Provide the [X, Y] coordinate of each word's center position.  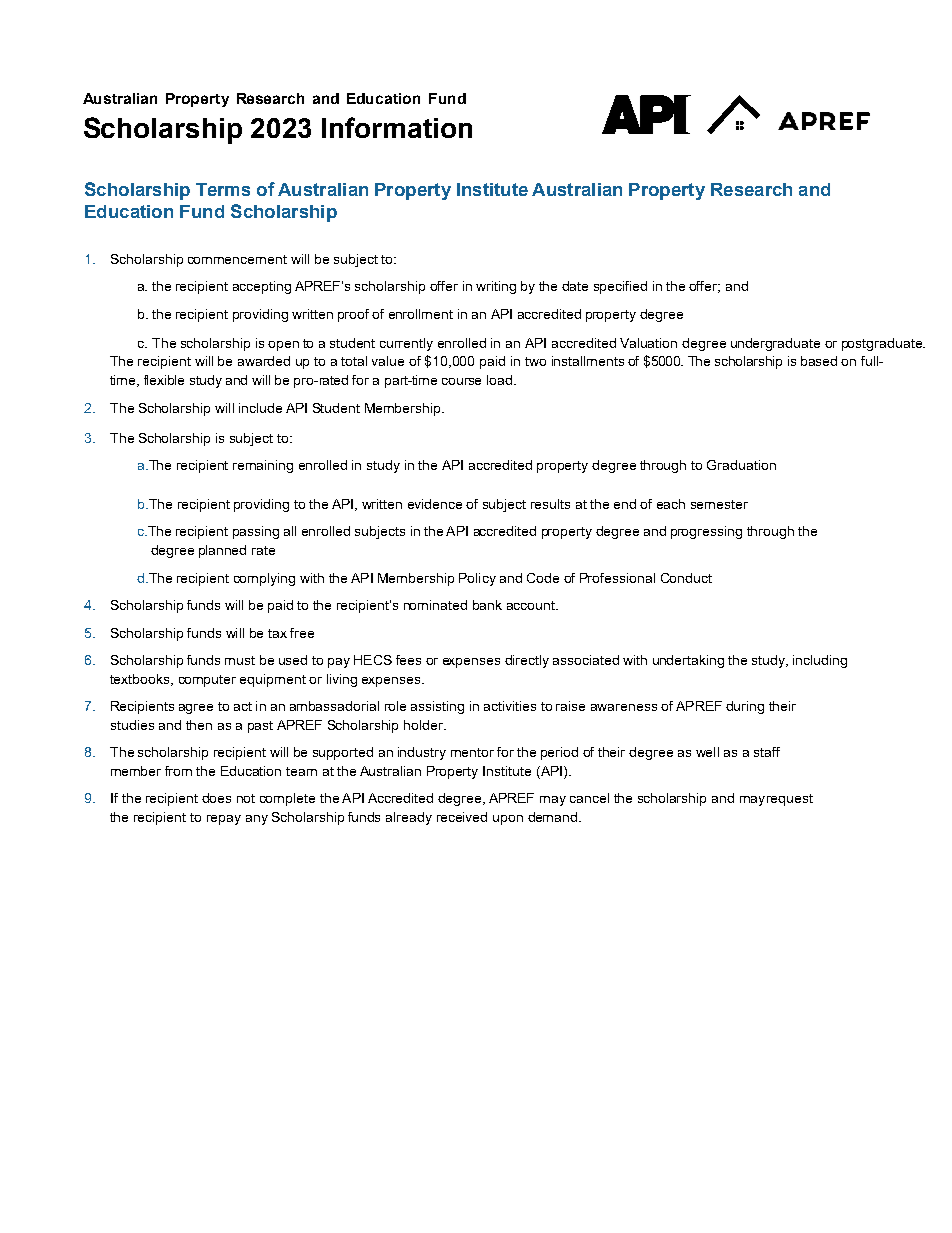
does [216, 798]
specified [620, 287]
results [550, 504]
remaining [263, 466]
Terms [223, 189]
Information [397, 127]
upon [508, 820]
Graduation [741, 465]
